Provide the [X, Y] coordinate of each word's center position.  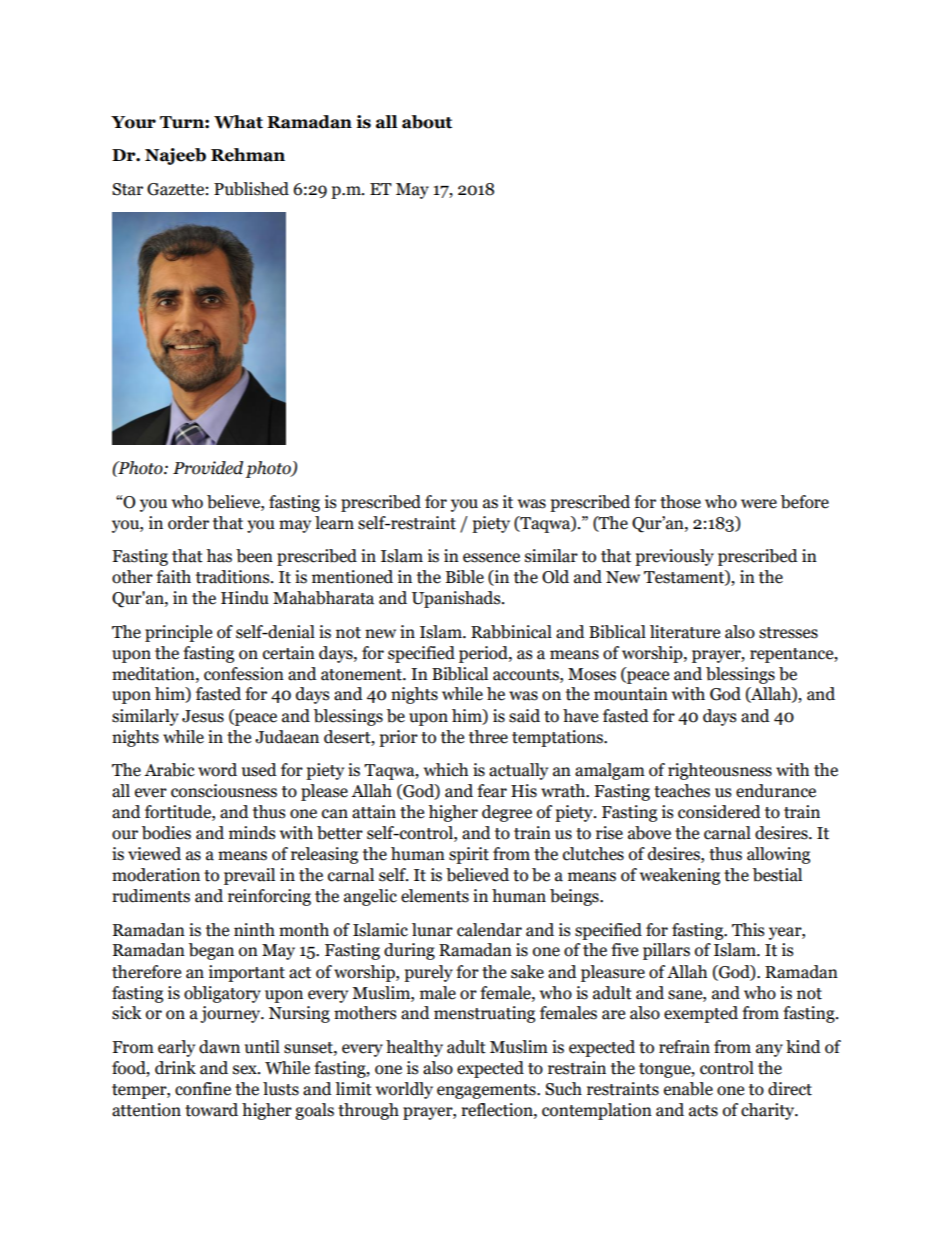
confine [203, 1089]
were [759, 504]
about [427, 122]
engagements [487, 1091]
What [238, 122]
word [217, 770]
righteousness [720, 771]
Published [251, 189]
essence [491, 558]
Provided [208, 468]
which [446, 770]
